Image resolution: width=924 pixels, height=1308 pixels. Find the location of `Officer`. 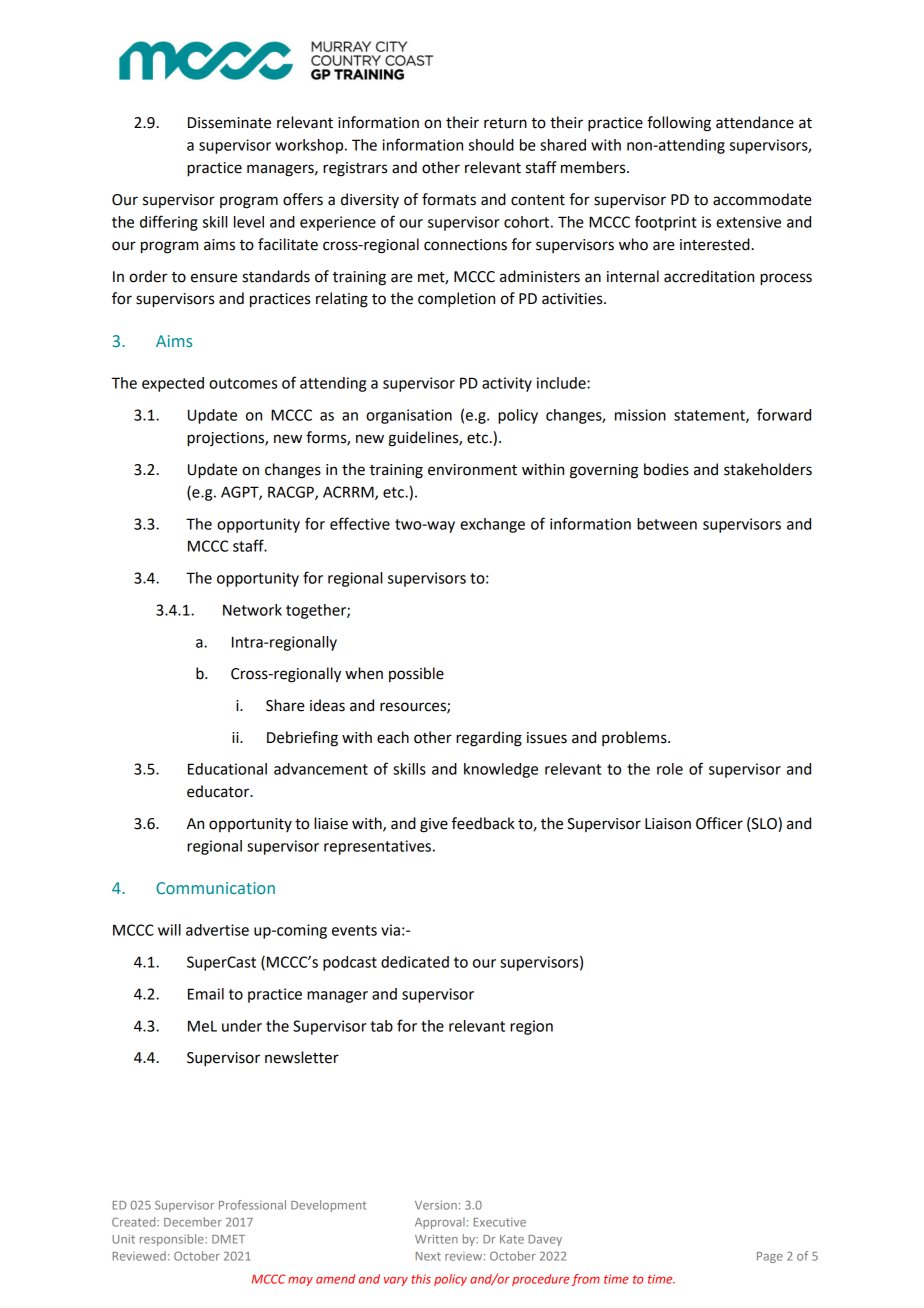

Officer is located at coordinates (719, 823).
